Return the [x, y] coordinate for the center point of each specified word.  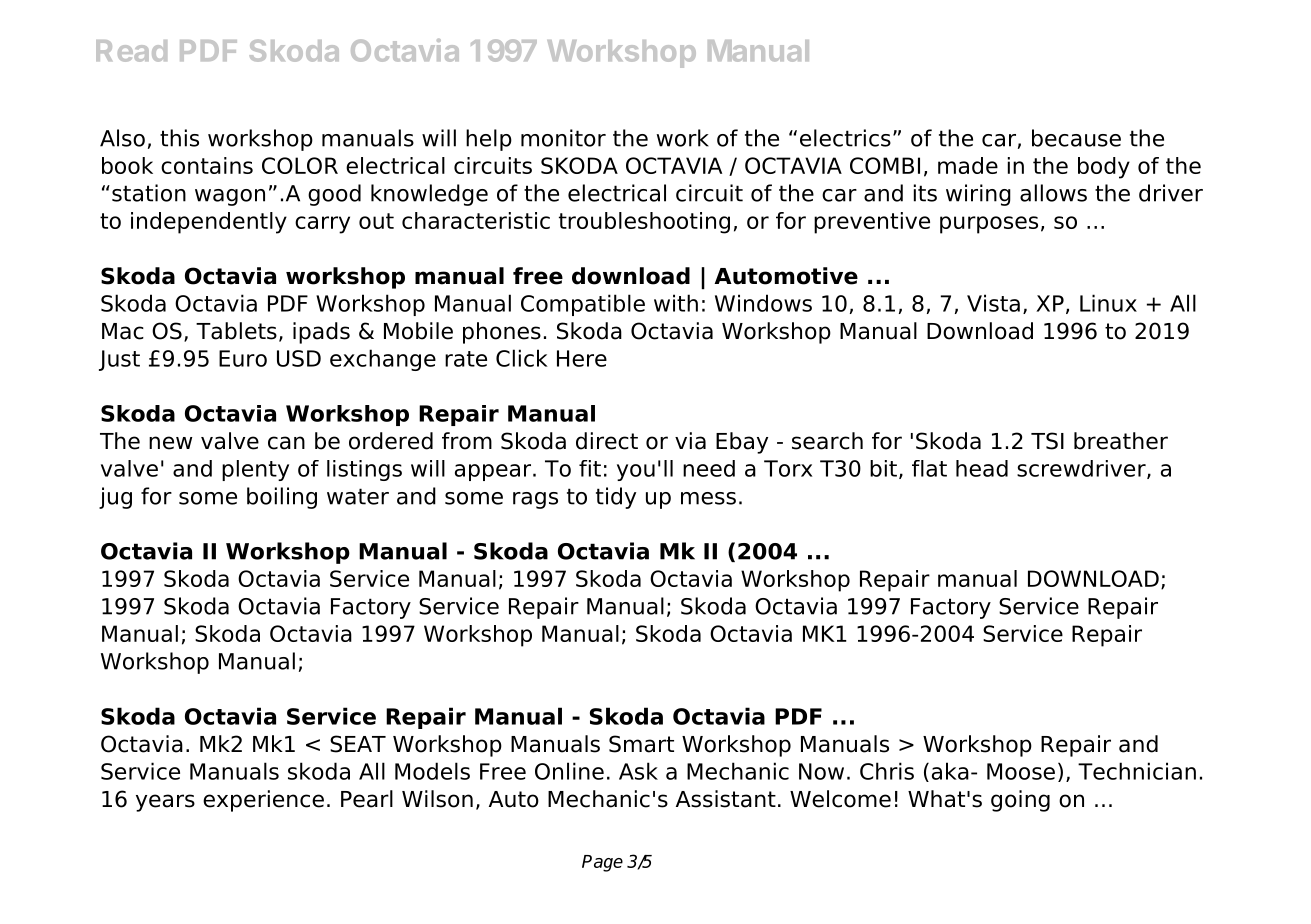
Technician [1137, 771]
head [982, 468]
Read [131, 51]
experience [263, 801]
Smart [641, 744]
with [676, 303]
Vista [993, 303]
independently [209, 223]
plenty [255, 470]
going [1020, 801]
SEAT [358, 744]
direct [607, 441]
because [1076, 138]
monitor [563, 138]
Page [602, 863]
